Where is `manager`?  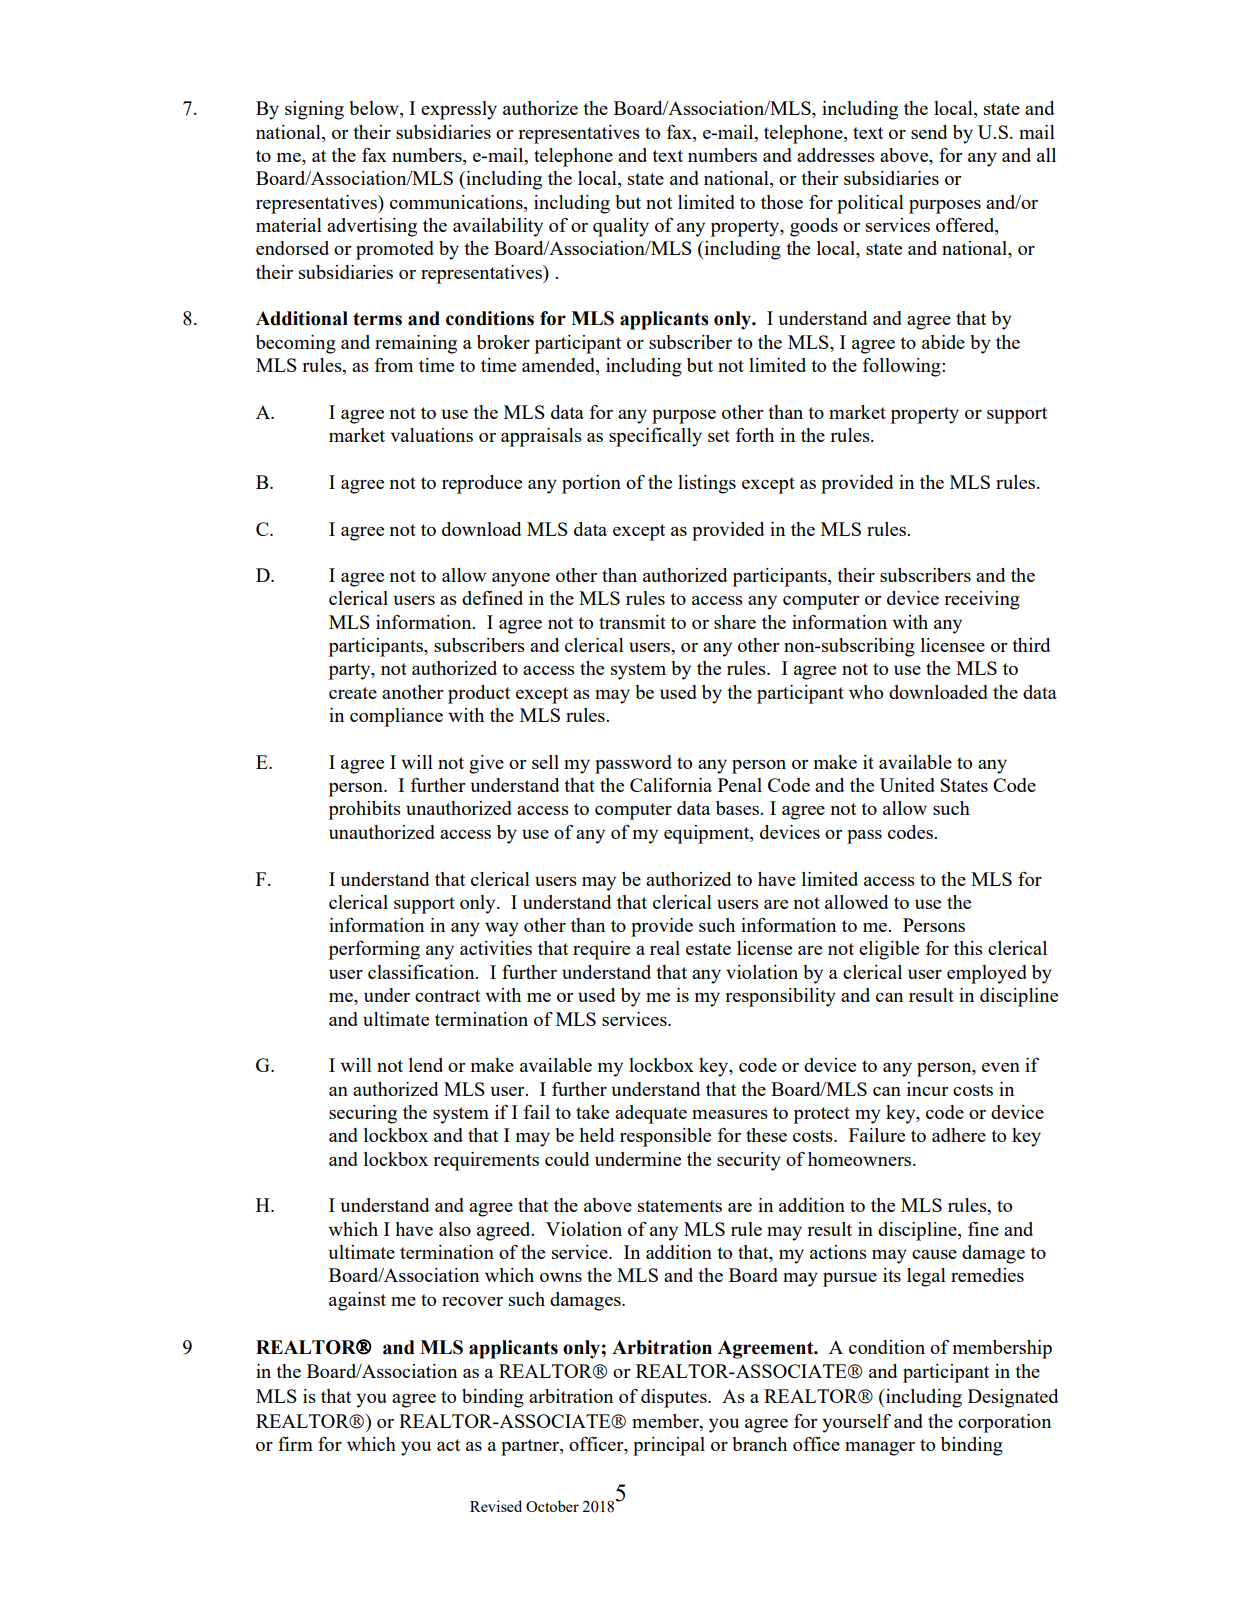 manager is located at coordinates (880, 1449).
